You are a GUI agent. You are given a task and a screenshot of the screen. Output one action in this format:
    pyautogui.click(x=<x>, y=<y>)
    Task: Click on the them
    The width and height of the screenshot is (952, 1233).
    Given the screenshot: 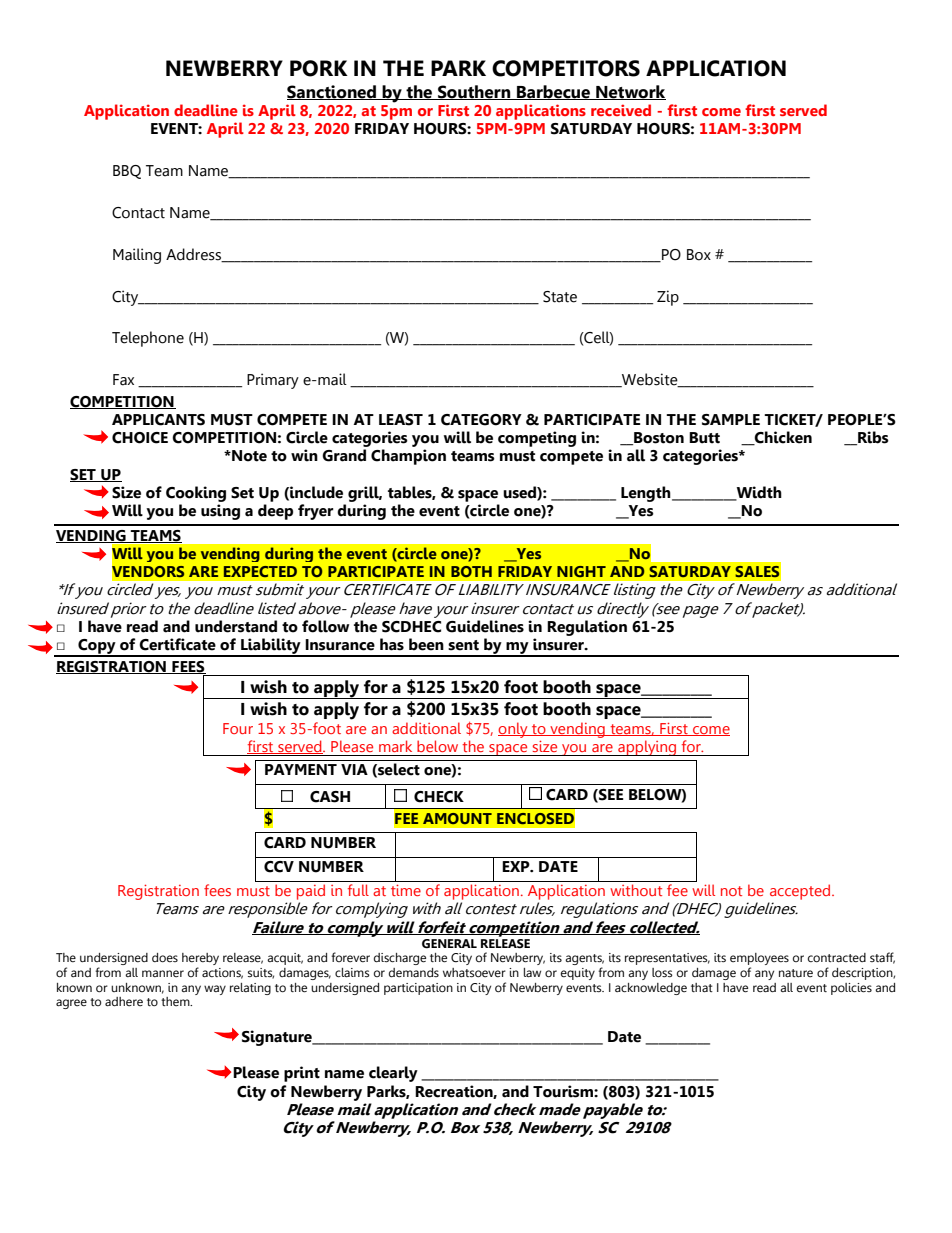 What is the action you would take?
    pyautogui.click(x=176, y=1001)
